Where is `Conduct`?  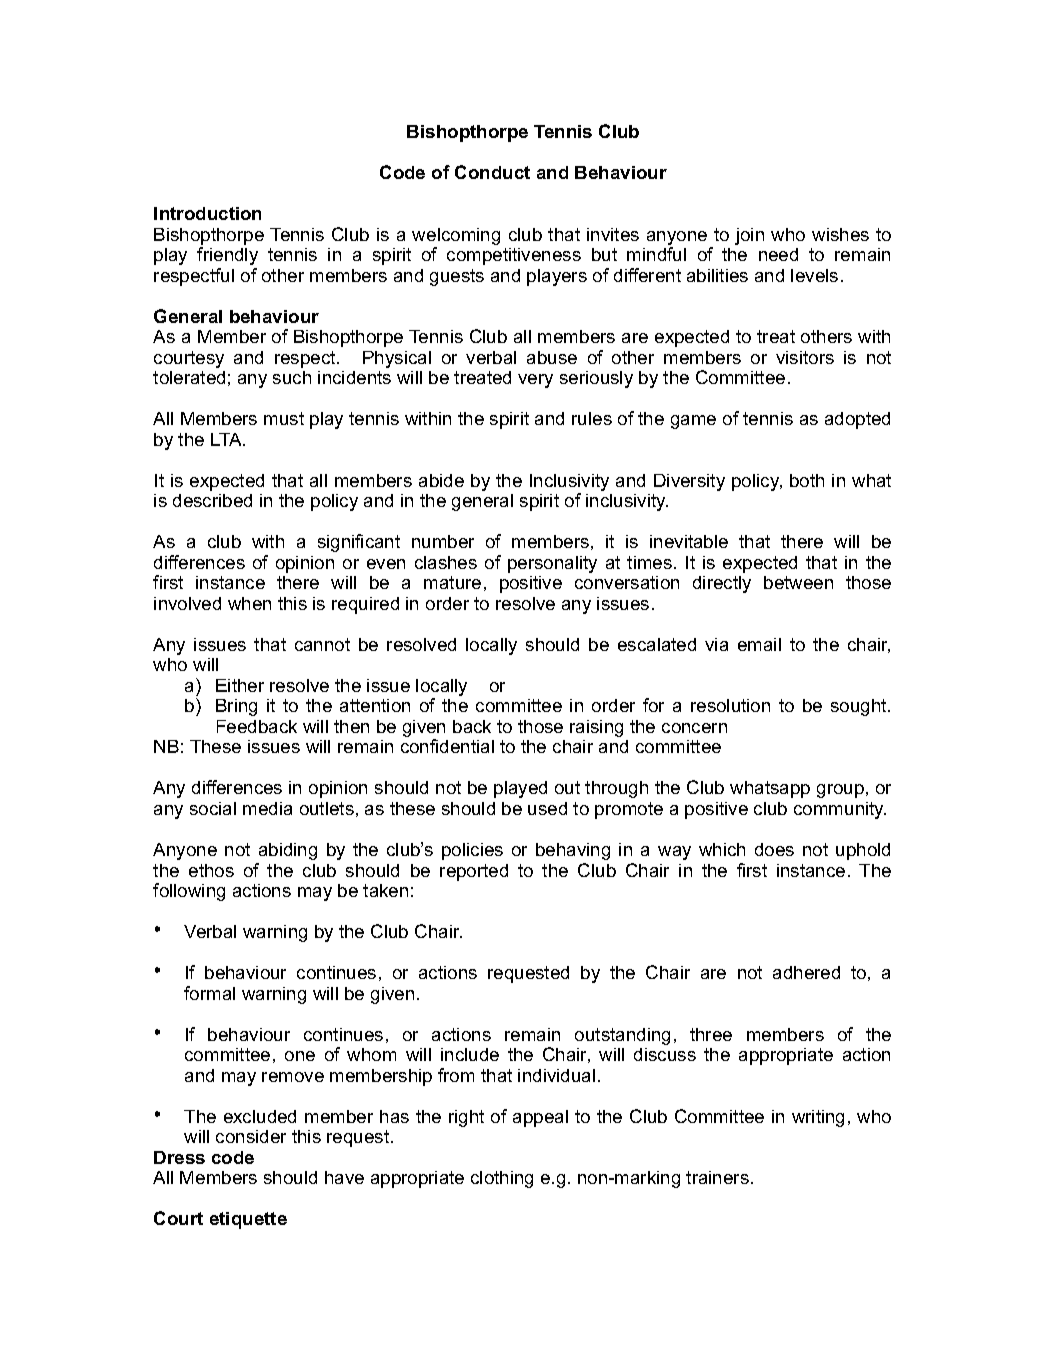 Conduct is located at coordinates (492, 172).
